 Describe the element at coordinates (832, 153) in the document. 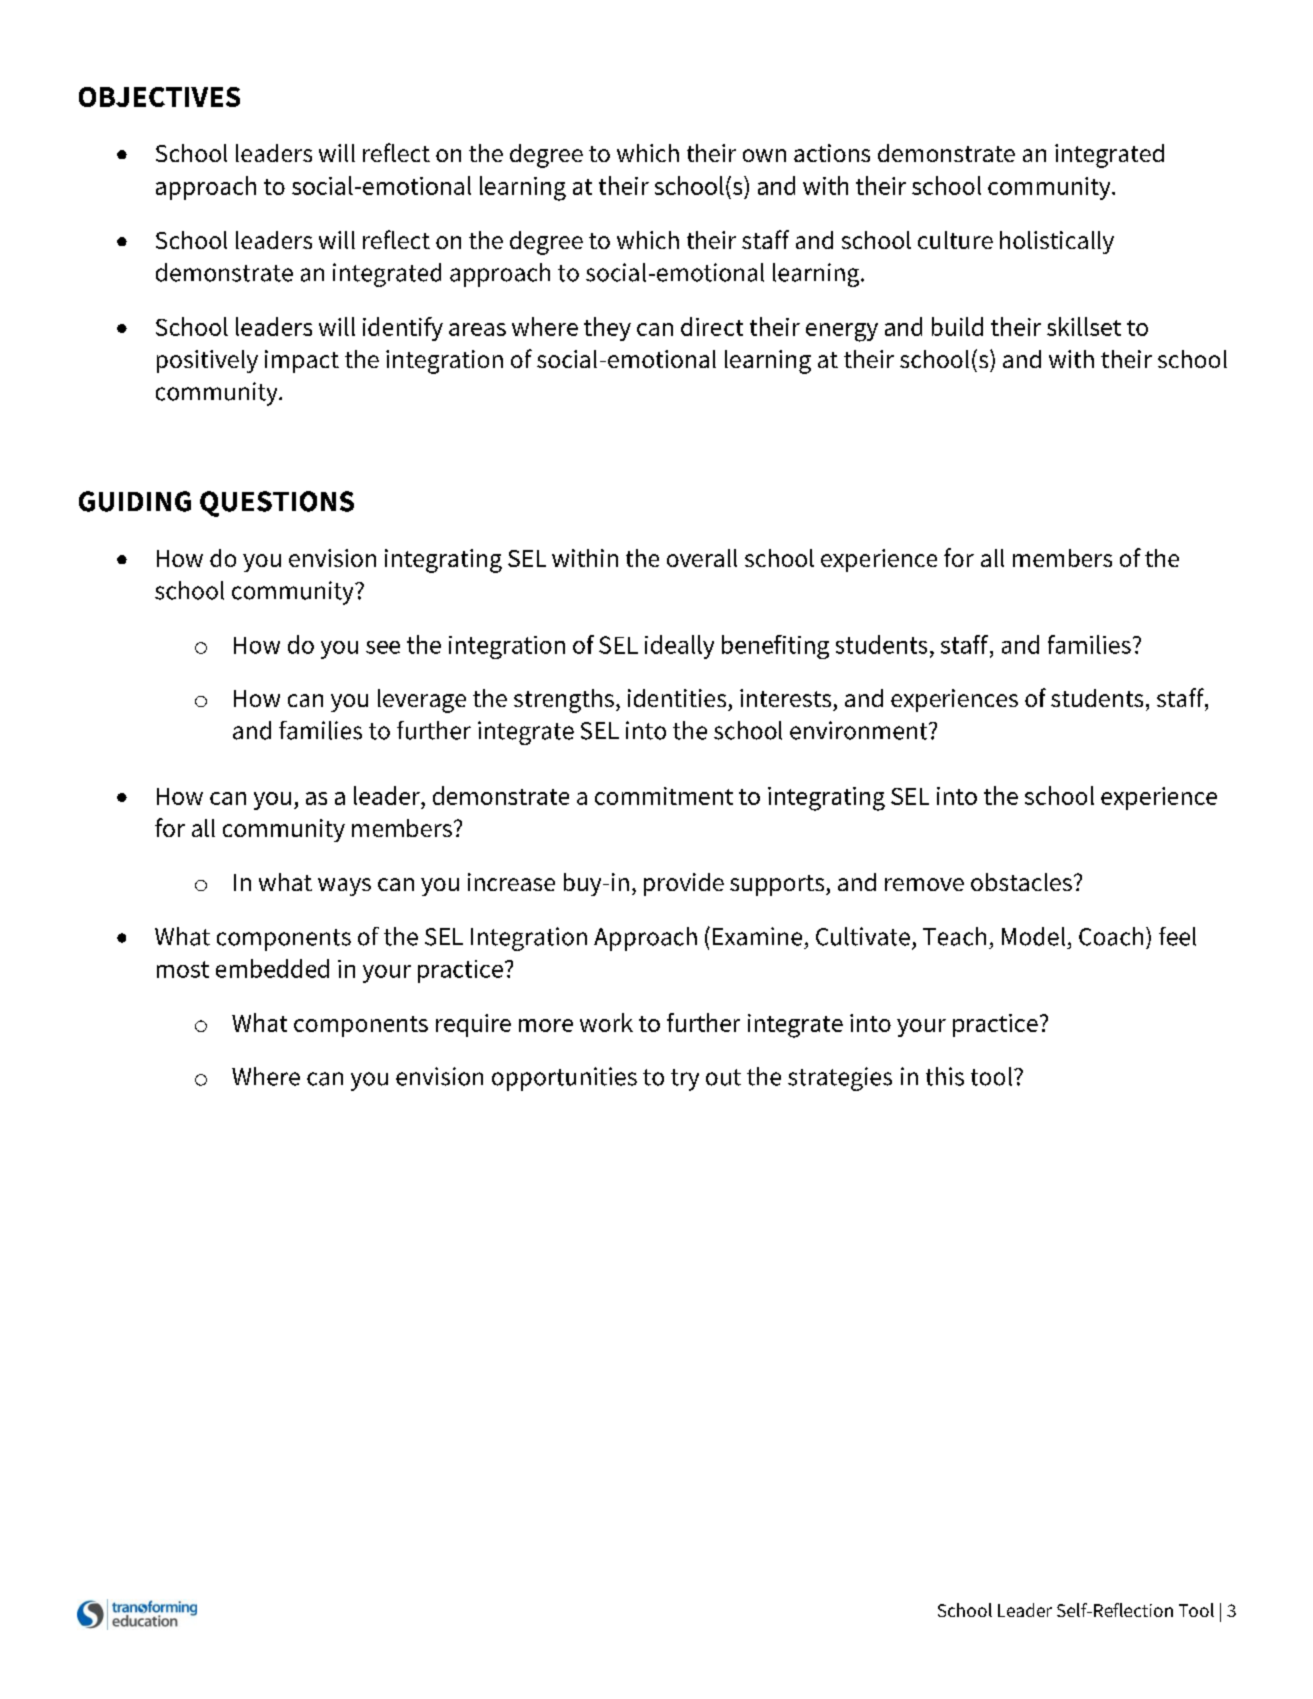

I see `actions` at that location.
